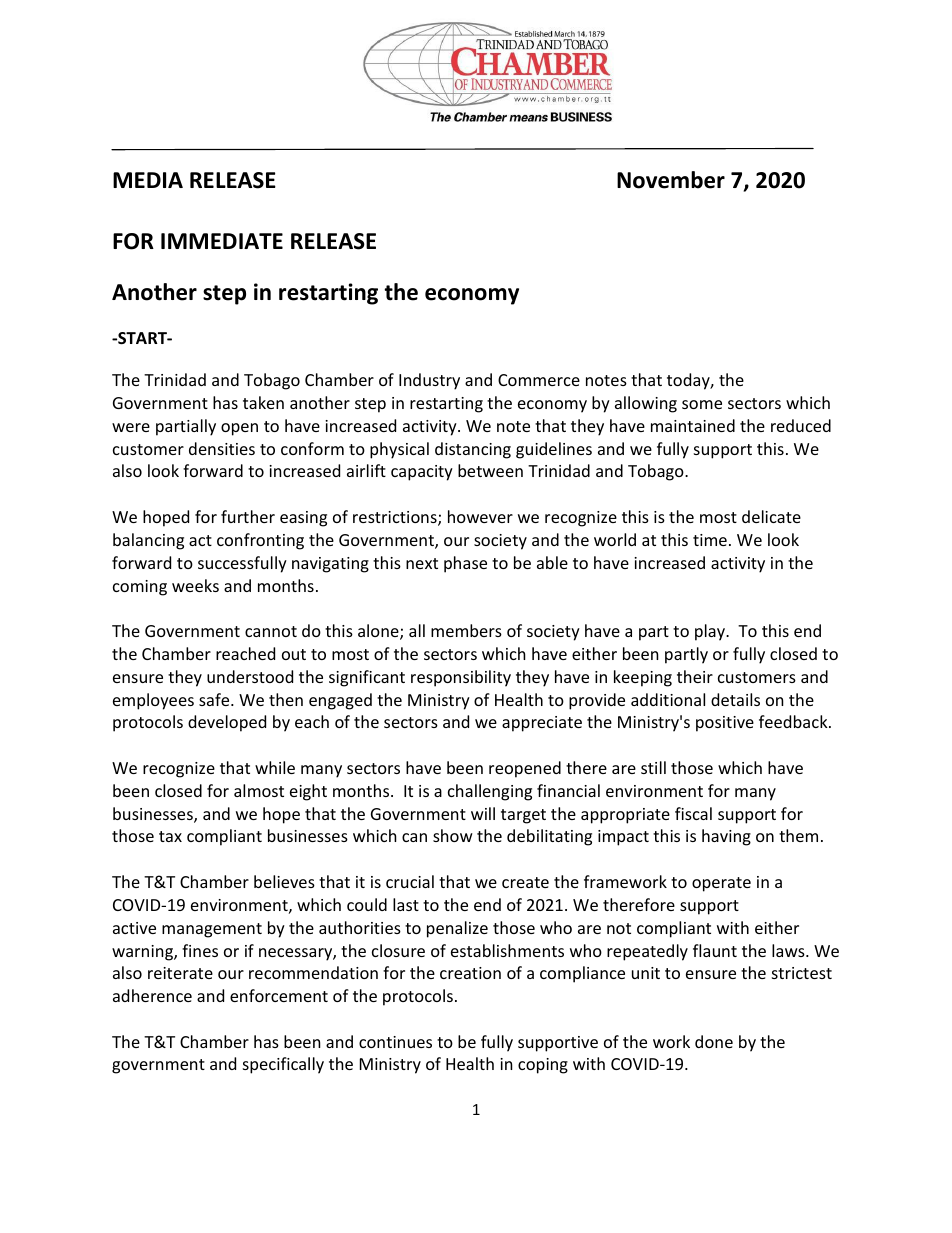 This screenshot has width=952, height=1233. I want to click on positive, so click(725, 724).
